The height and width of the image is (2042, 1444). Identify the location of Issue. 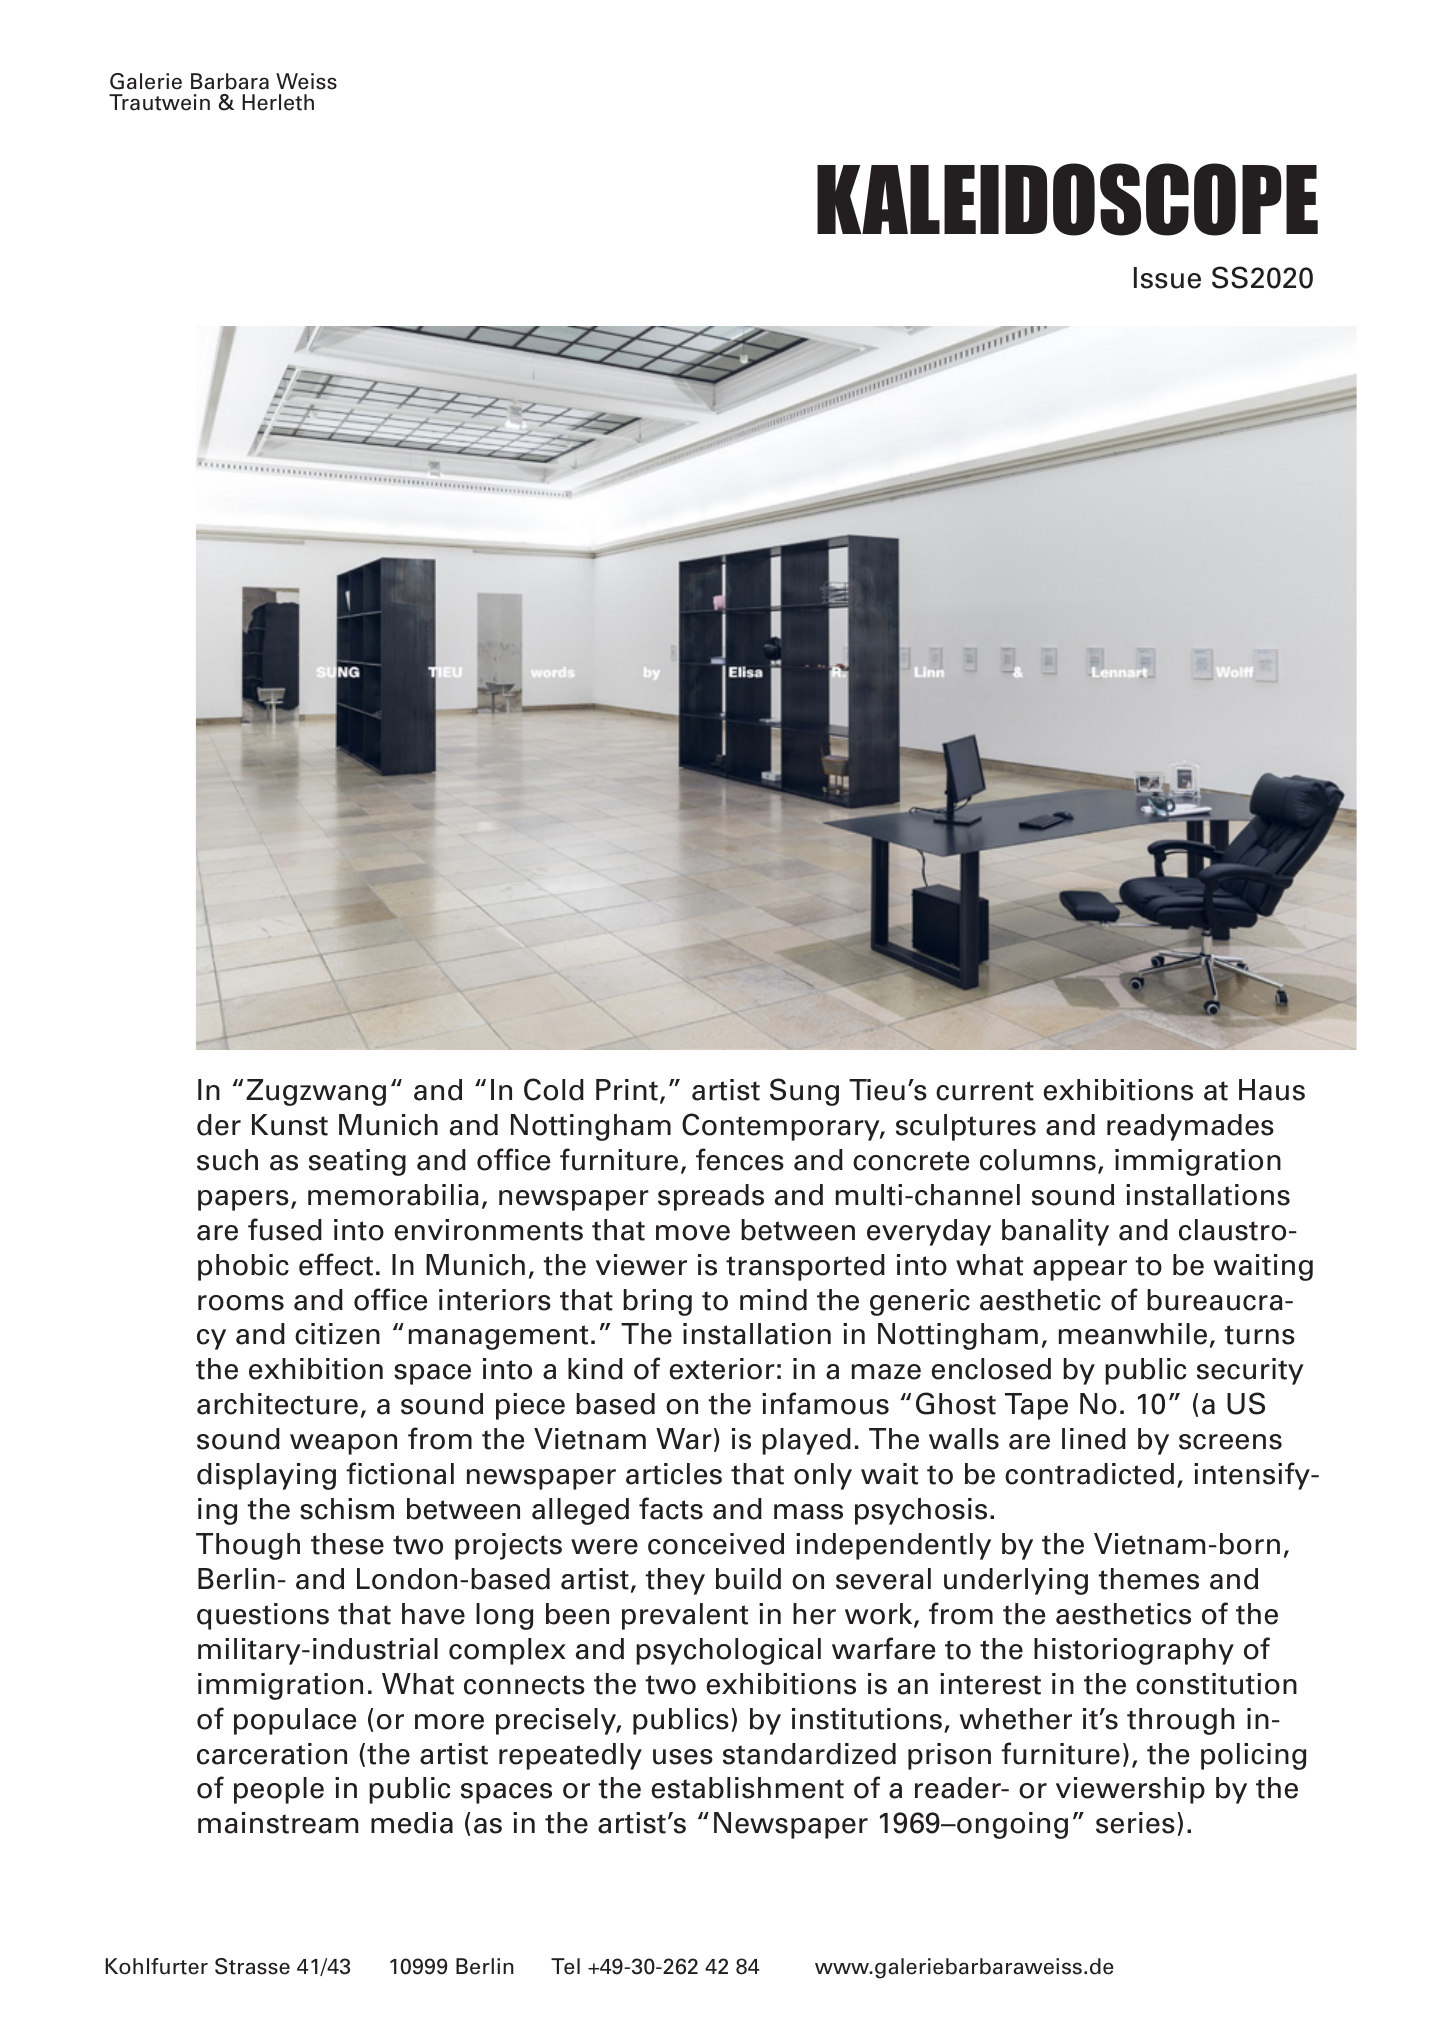
(1167, 278).
